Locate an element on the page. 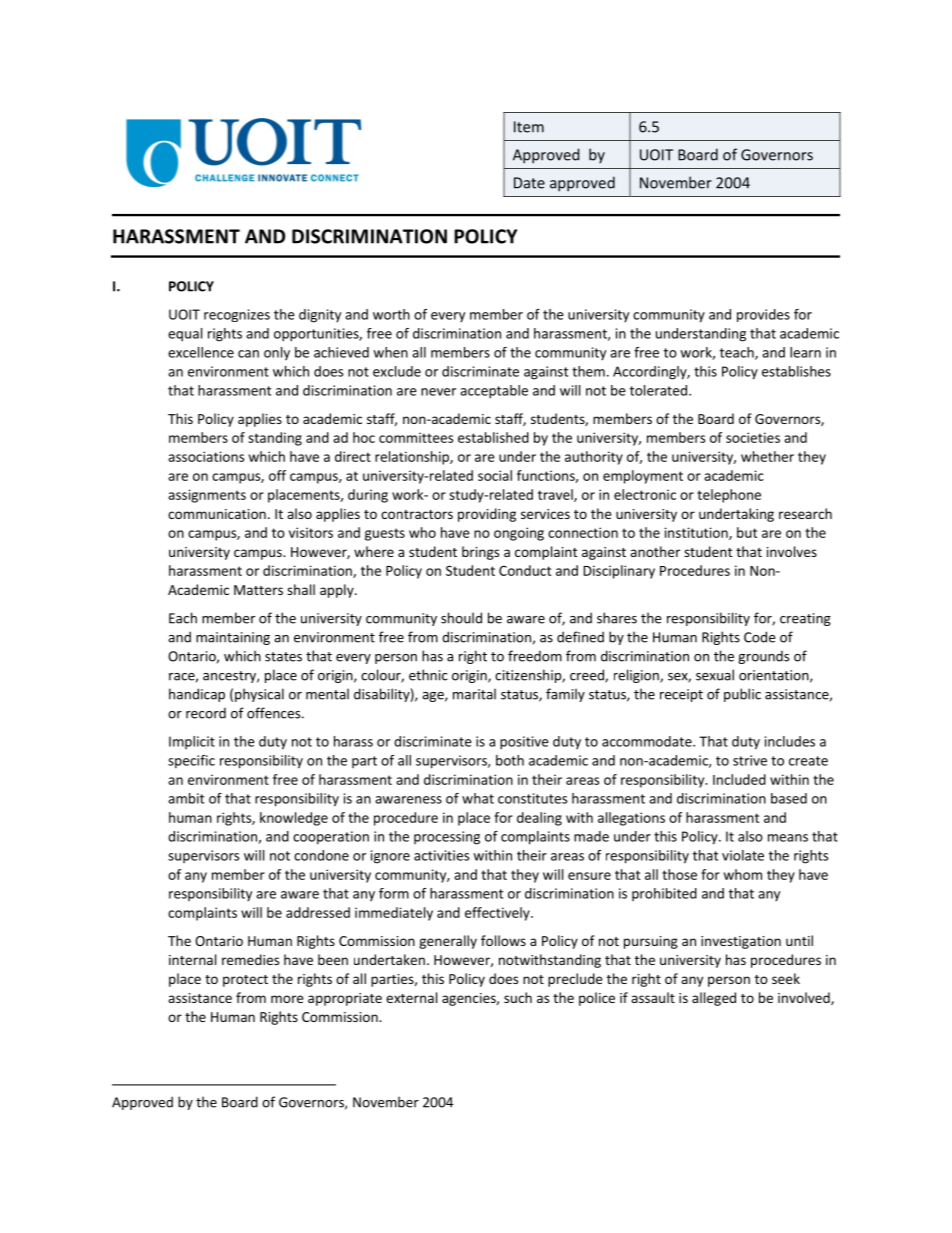  marital is located at coordinates (474, 694).
